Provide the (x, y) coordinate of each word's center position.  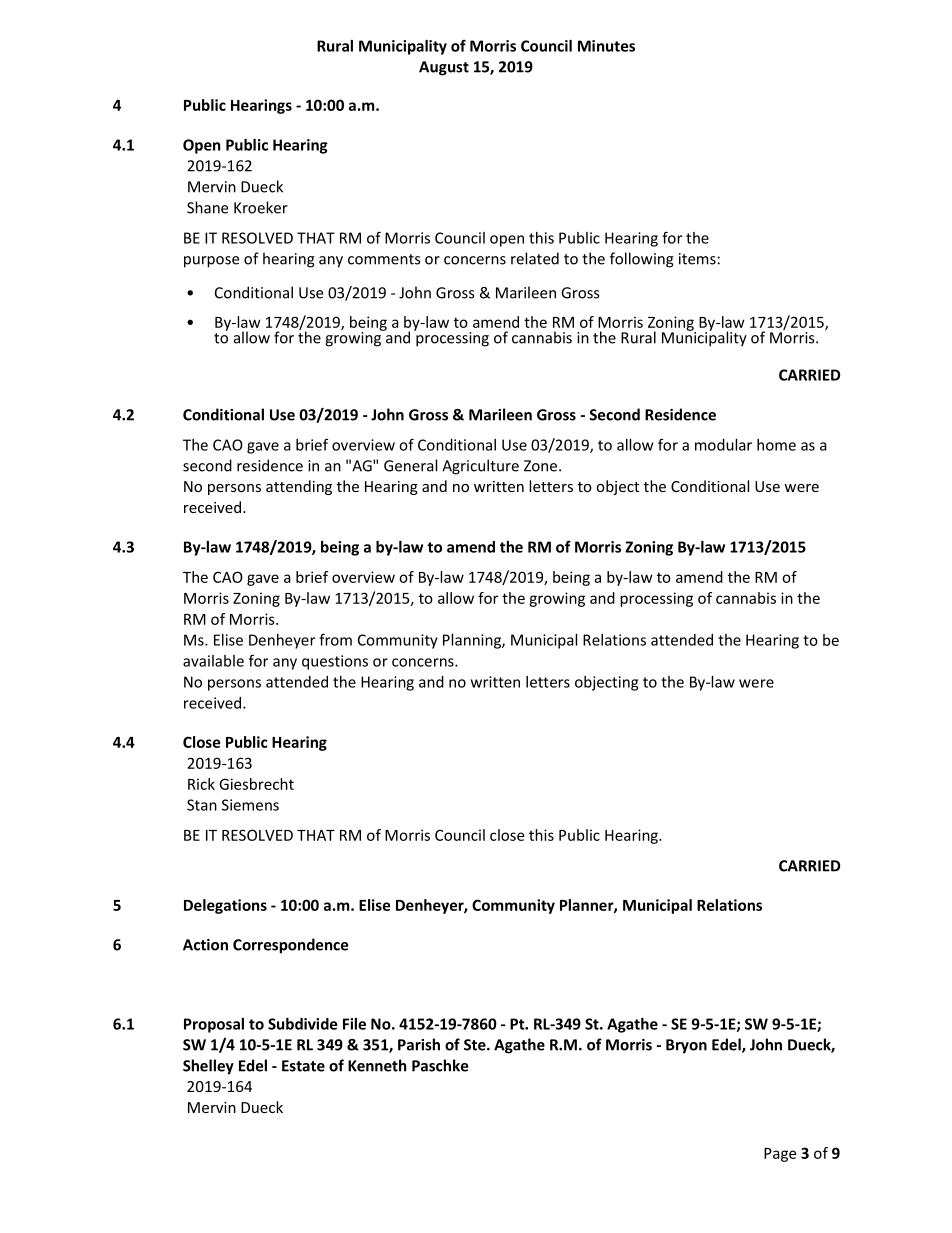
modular (723, 445)
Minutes (606, 46)
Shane (207, 207)
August (444, 68)
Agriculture (480, 467)
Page (780, 1155)
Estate (303, 1066)
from (335, 639)
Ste (476, 1045)
